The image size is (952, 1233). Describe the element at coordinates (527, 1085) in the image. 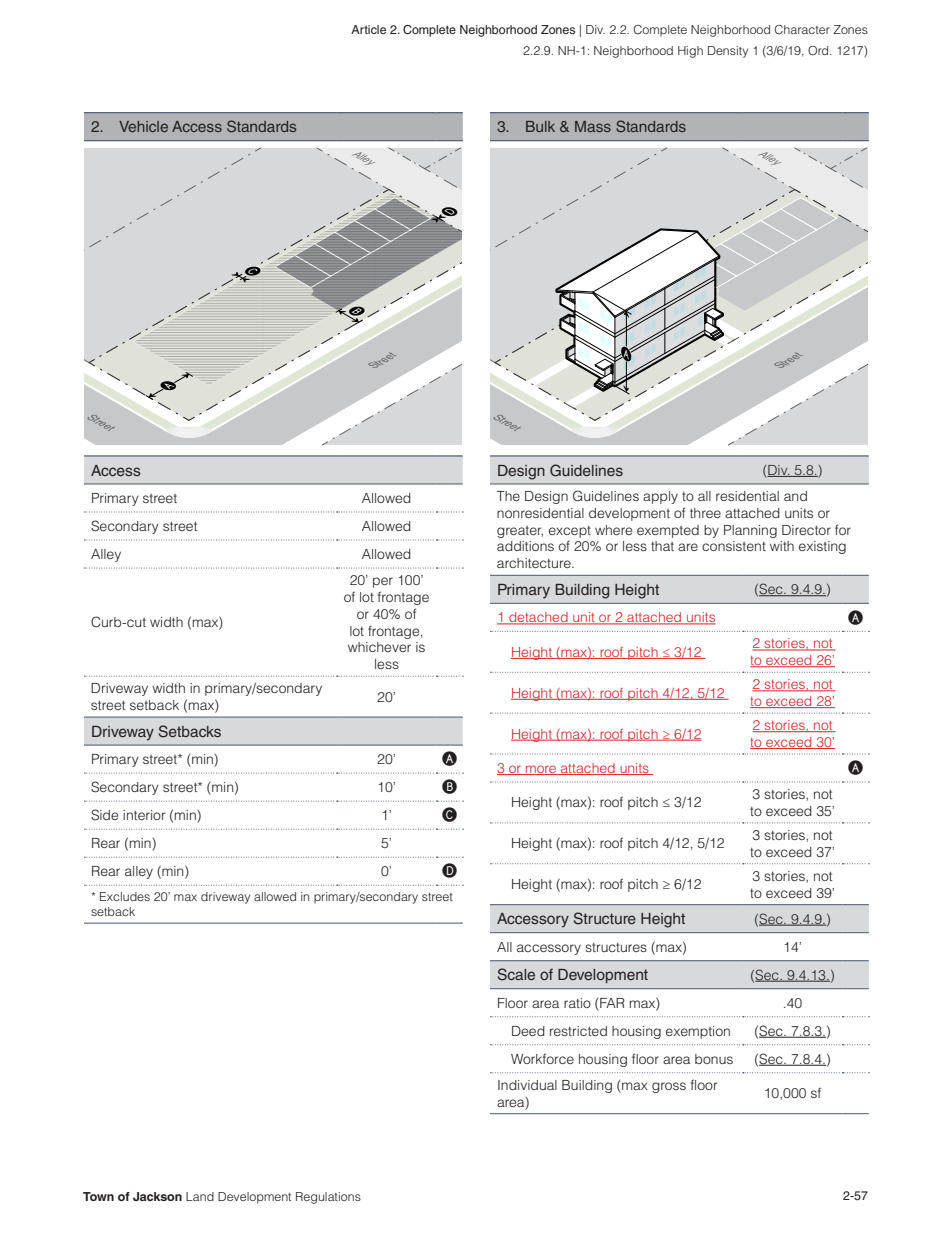

I see `Individual` at that location.
